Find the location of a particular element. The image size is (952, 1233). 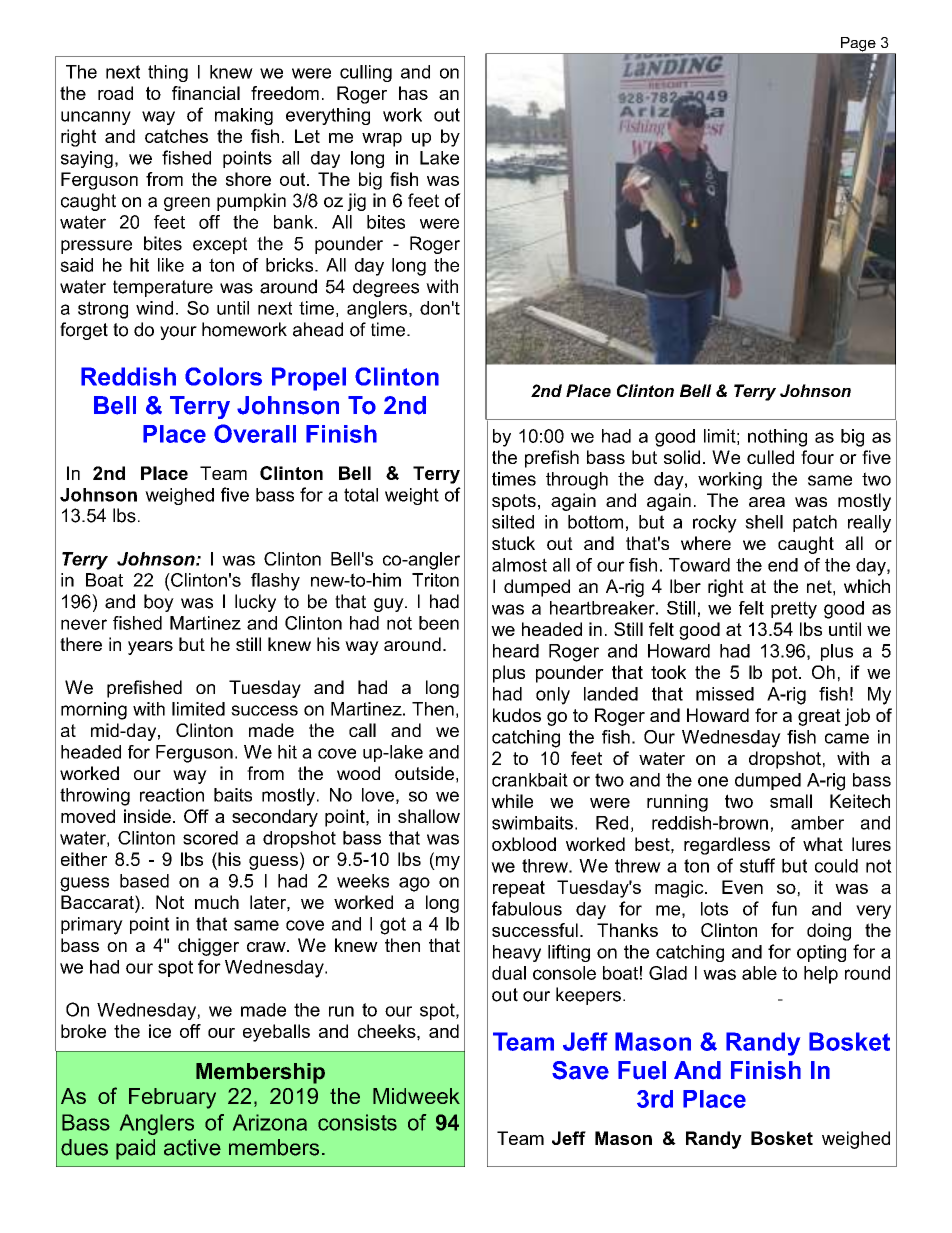

stuff is located at coordinates (757, 865).
